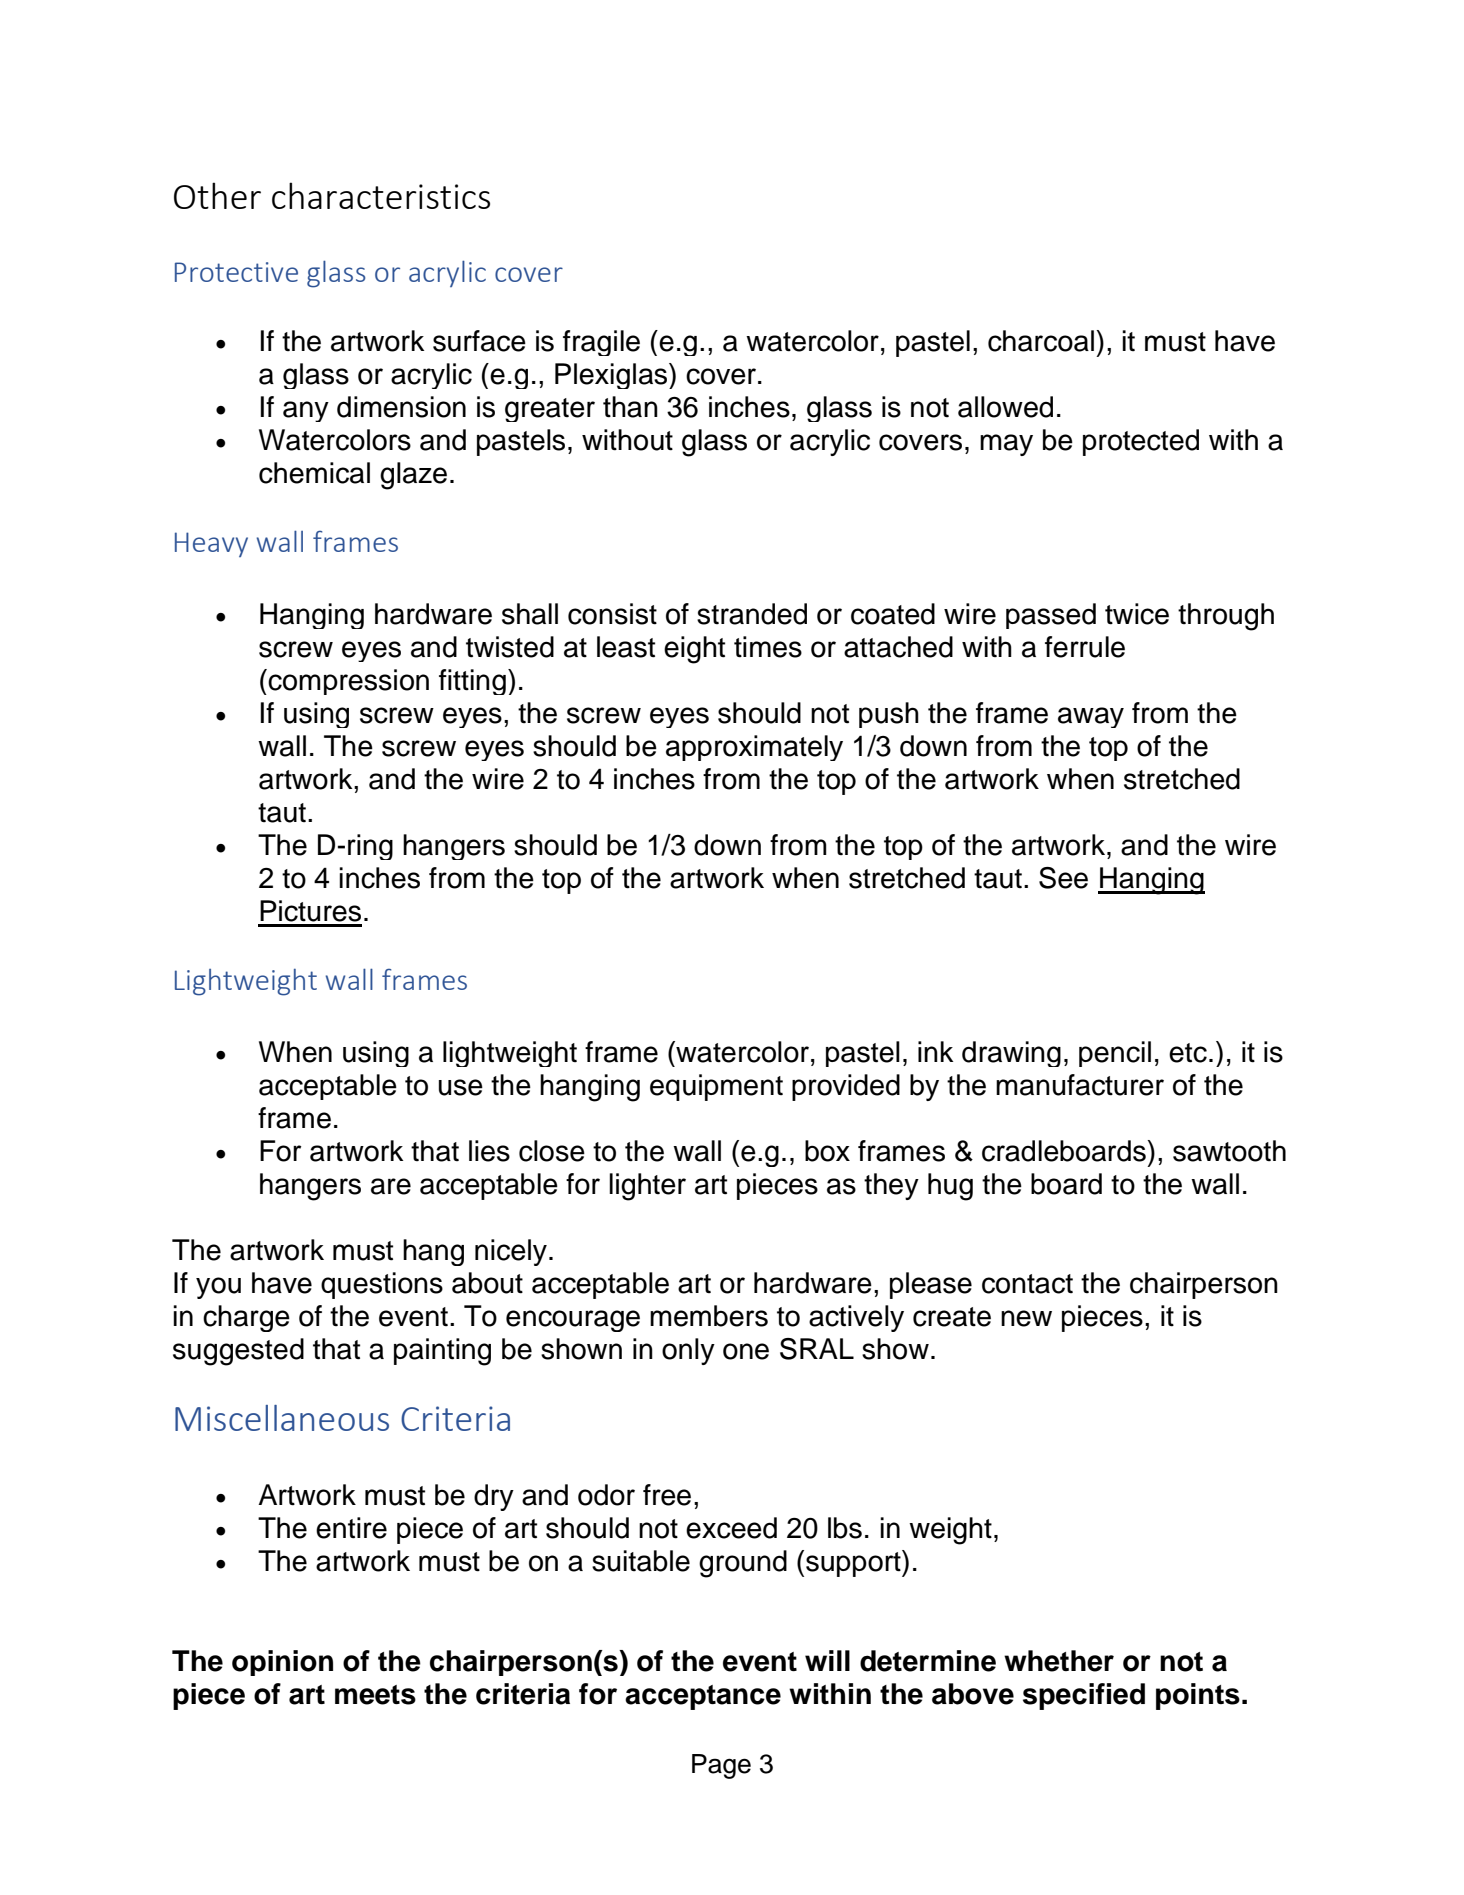 The height and width of the document is (1895, 1464). I want to click on use, so click(461, 1087).
